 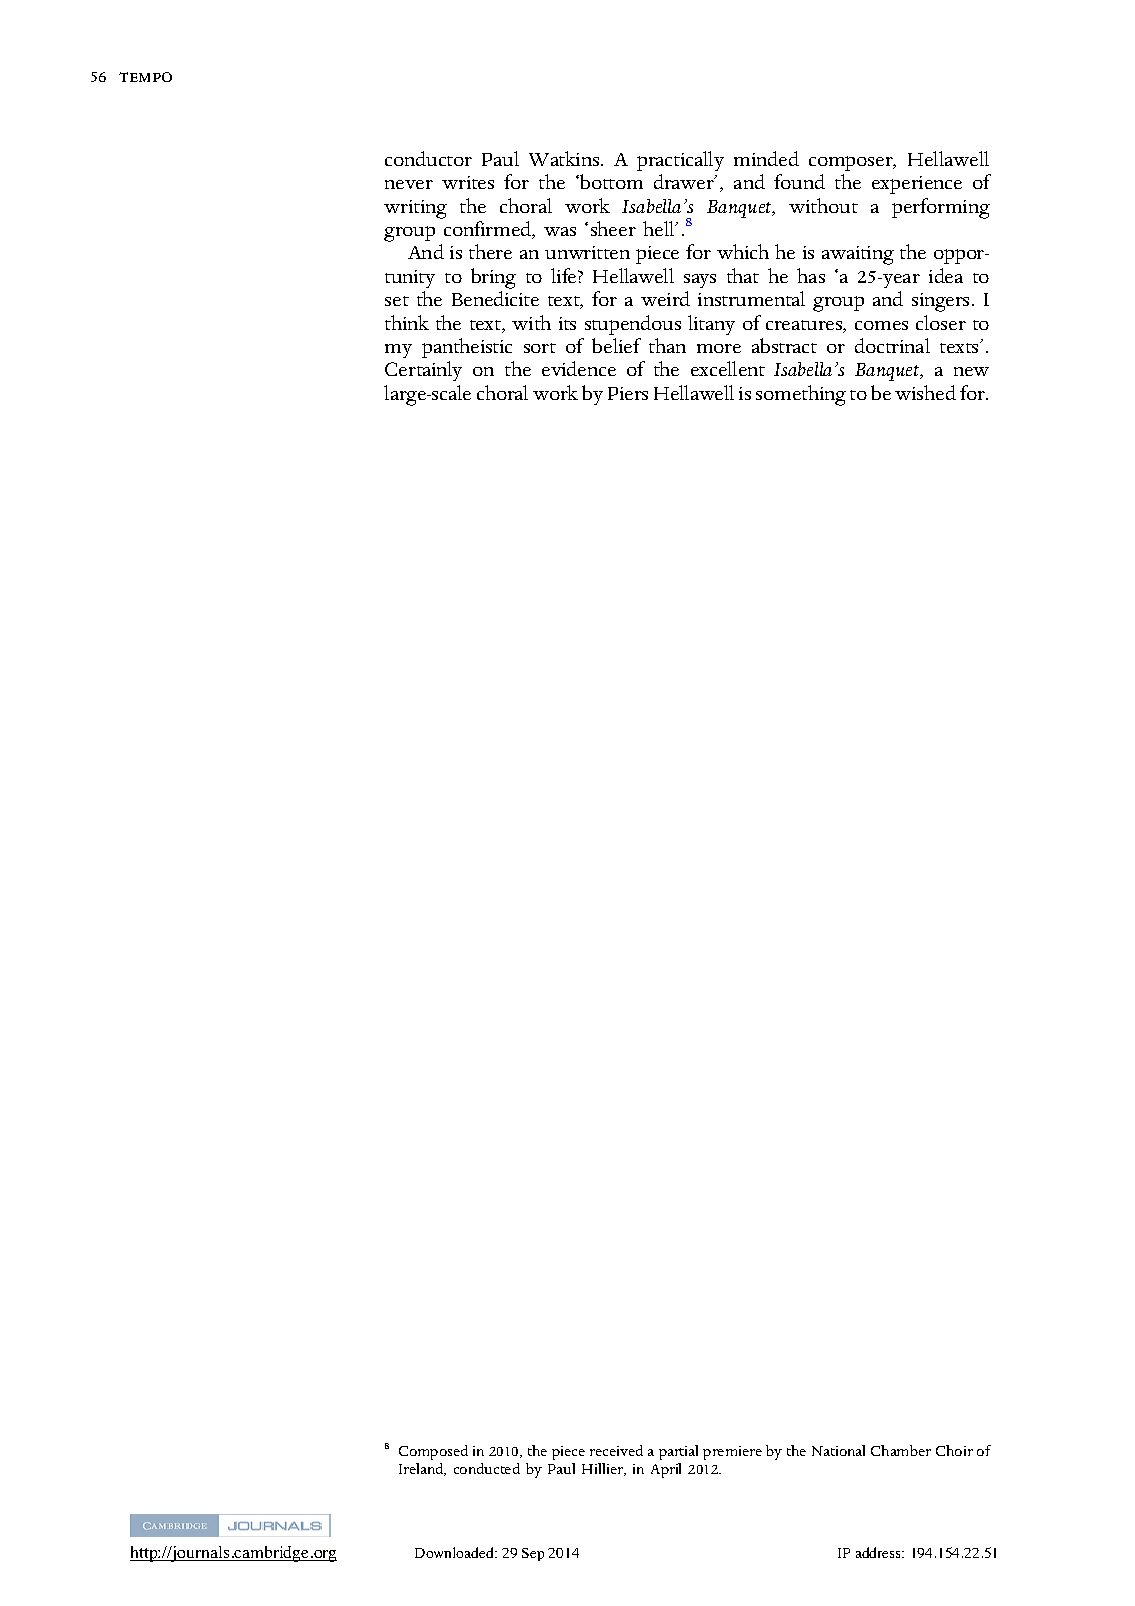 What do you see at coordinates (423, 371) in the document?
I see `Certainly` at bounding box center [423, 371].
